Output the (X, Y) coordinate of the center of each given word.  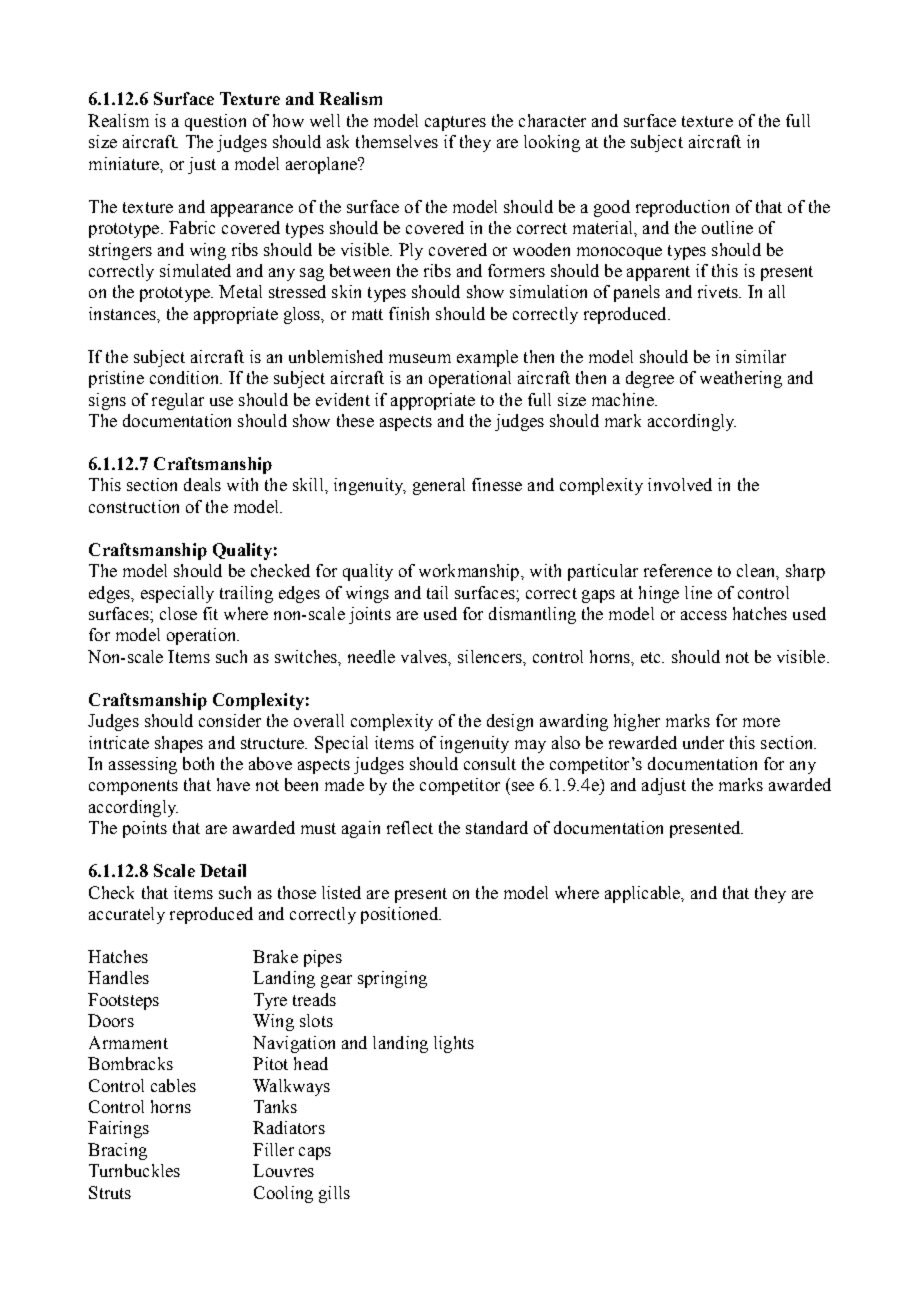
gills (334, 1194)
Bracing (117, 1151)
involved (680, 484)
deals (202, 484)
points (145, 829)
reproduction (682, 208)
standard (497, 827)
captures (455, 123)
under (703, 742)
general (439, 486)
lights (454, 1044)
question (215, 122)
